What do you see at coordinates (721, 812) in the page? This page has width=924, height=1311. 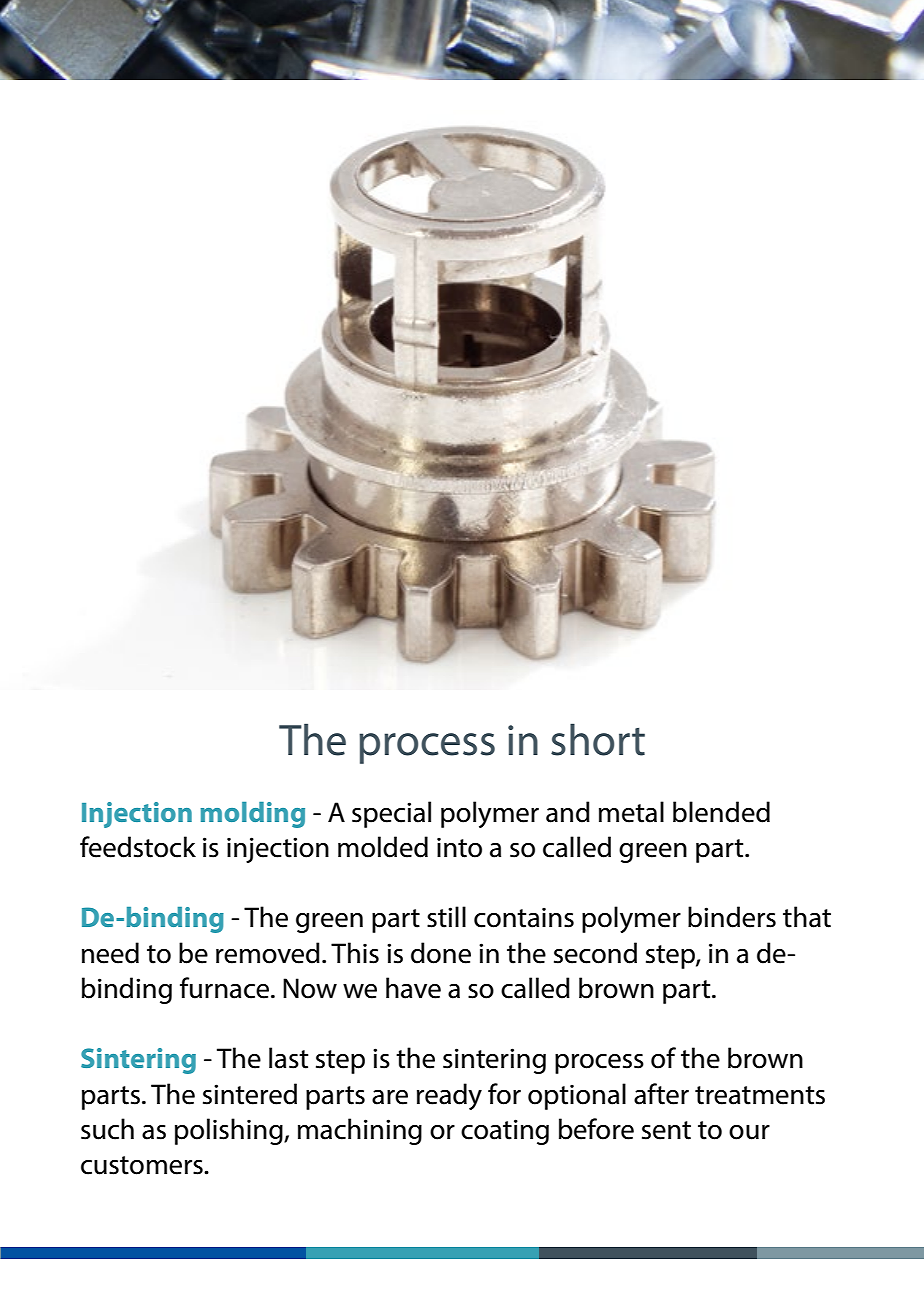 I see `blended` at bounding box center [721, 812].
